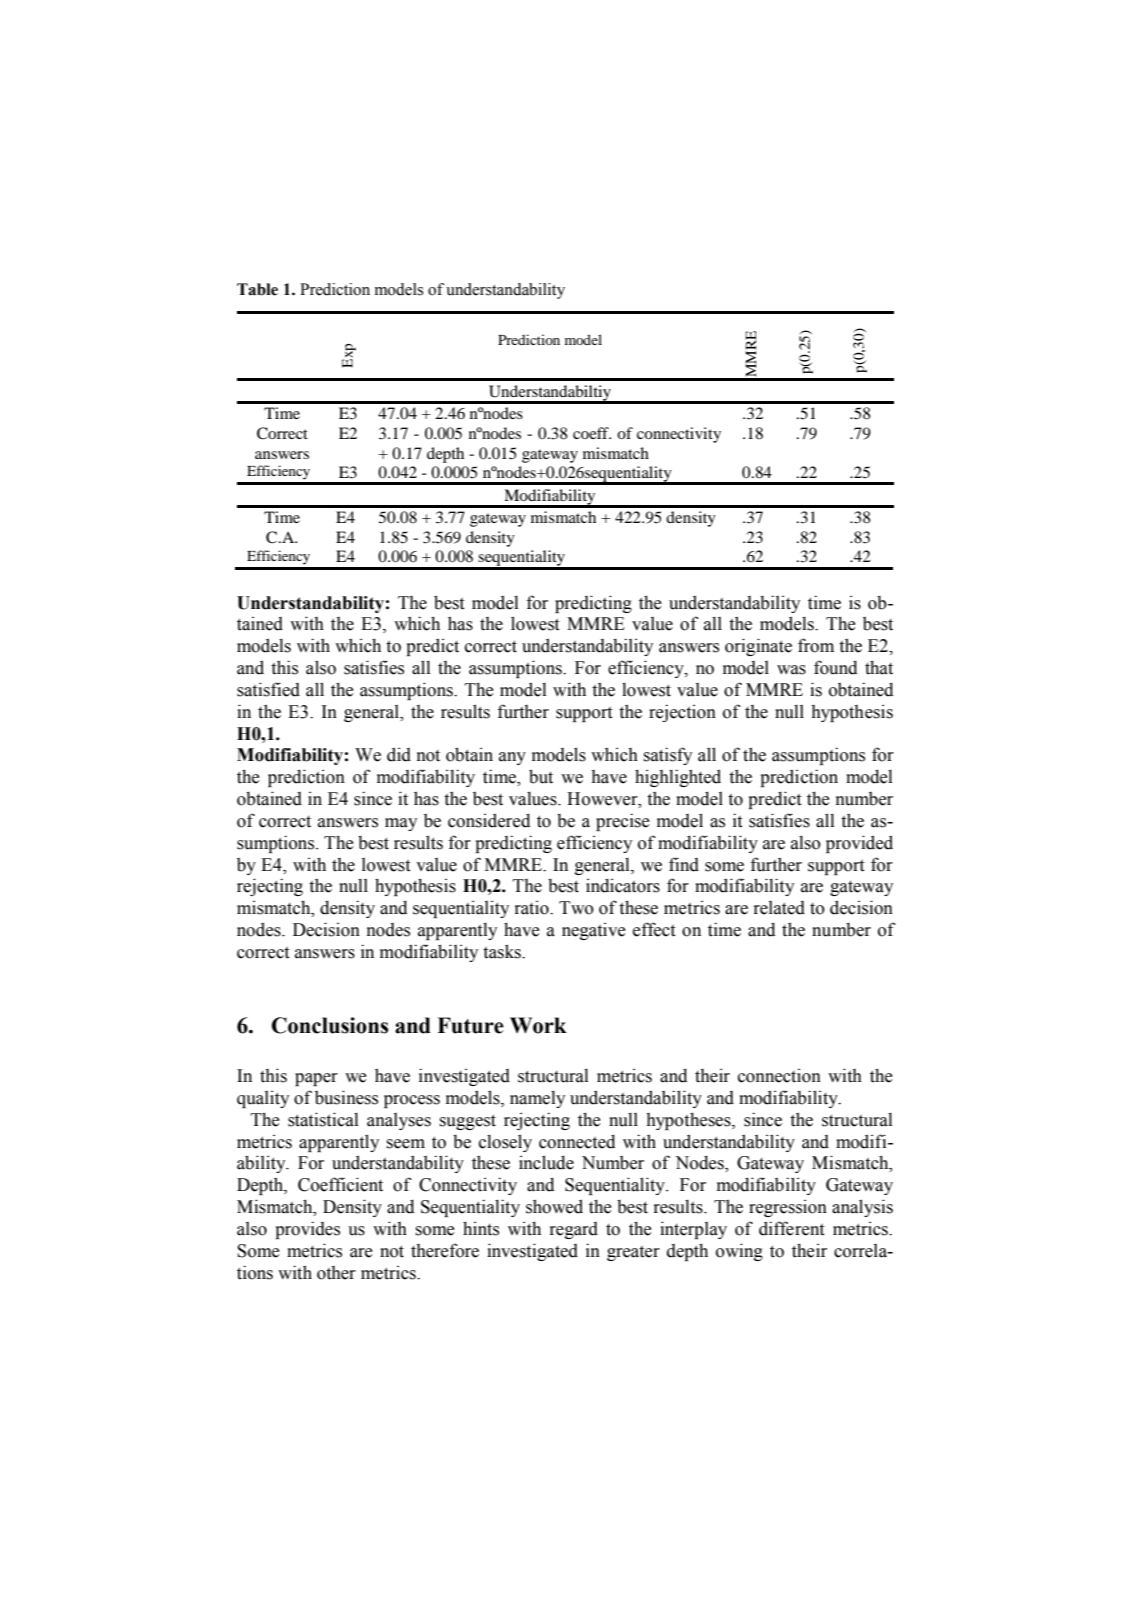 Image resolution: width=1130 pixels, height=1599 pixels. What do you see at coordinates (399, 754) in the screenshot?
I see `did` at bounding box center [399, 754].
